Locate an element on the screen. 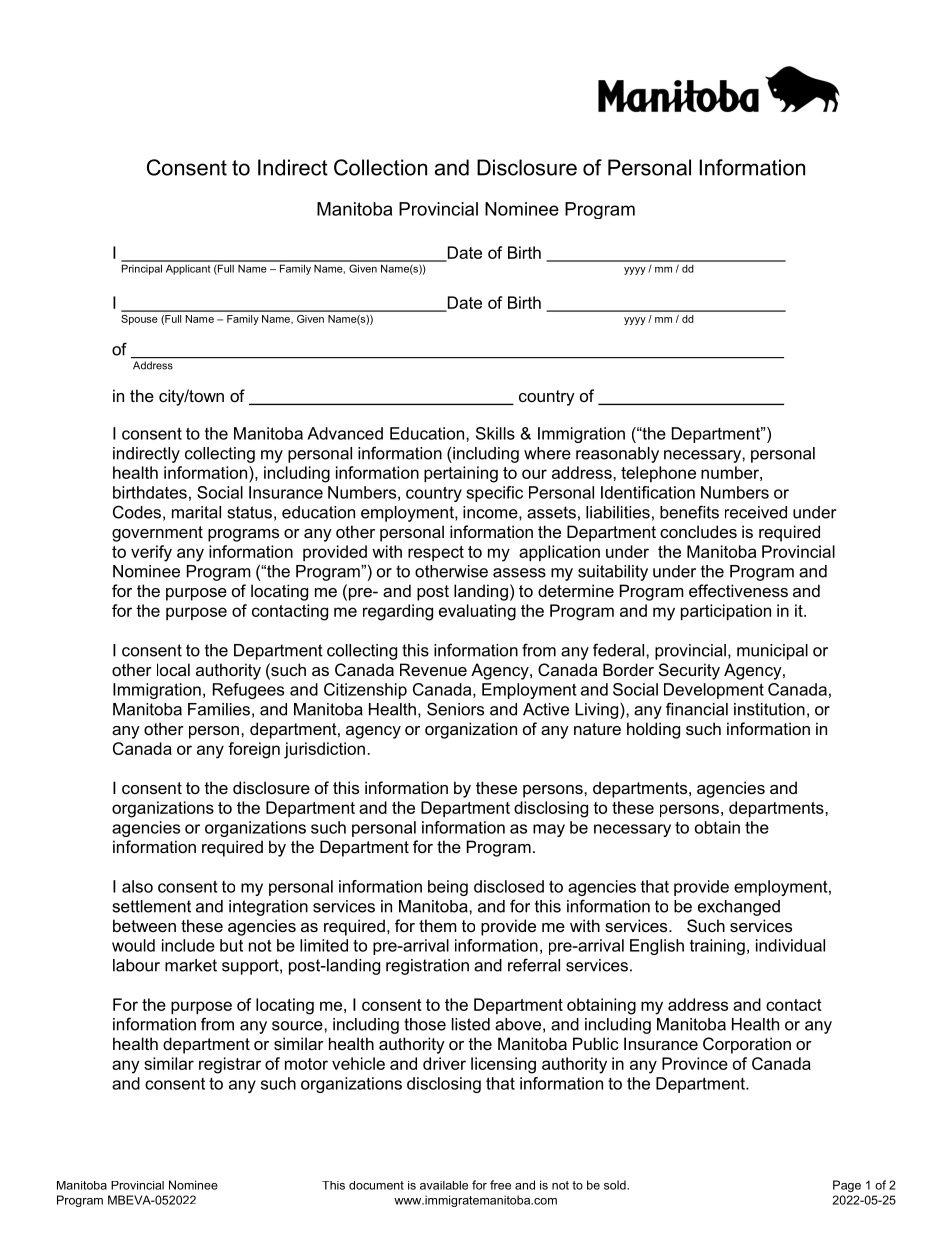 The image size is (952, 1233). disclosed is located at coordinates (509, 886).
